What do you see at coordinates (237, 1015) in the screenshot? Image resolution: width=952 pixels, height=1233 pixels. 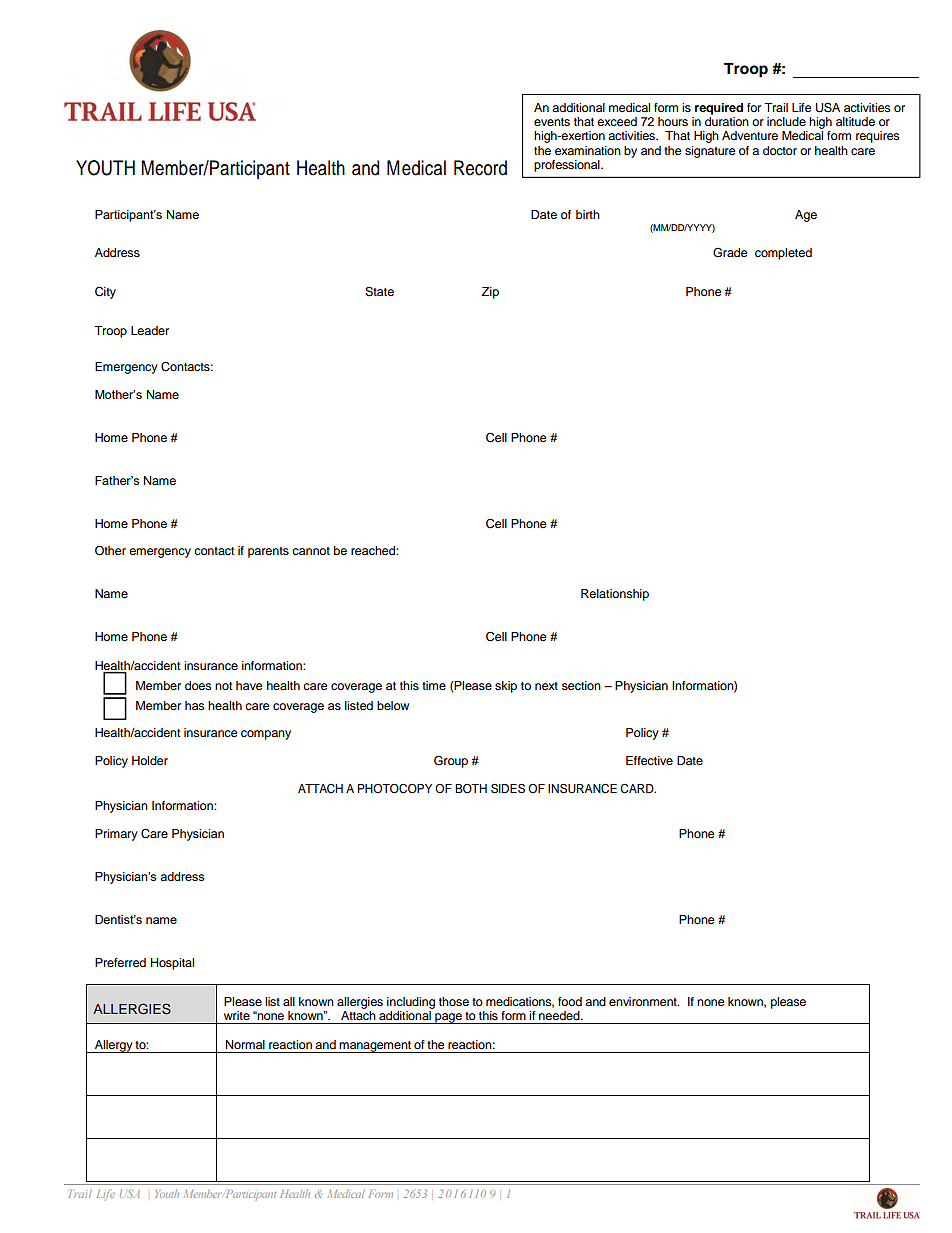 I see `write` at bounding box center [237, 1015].
